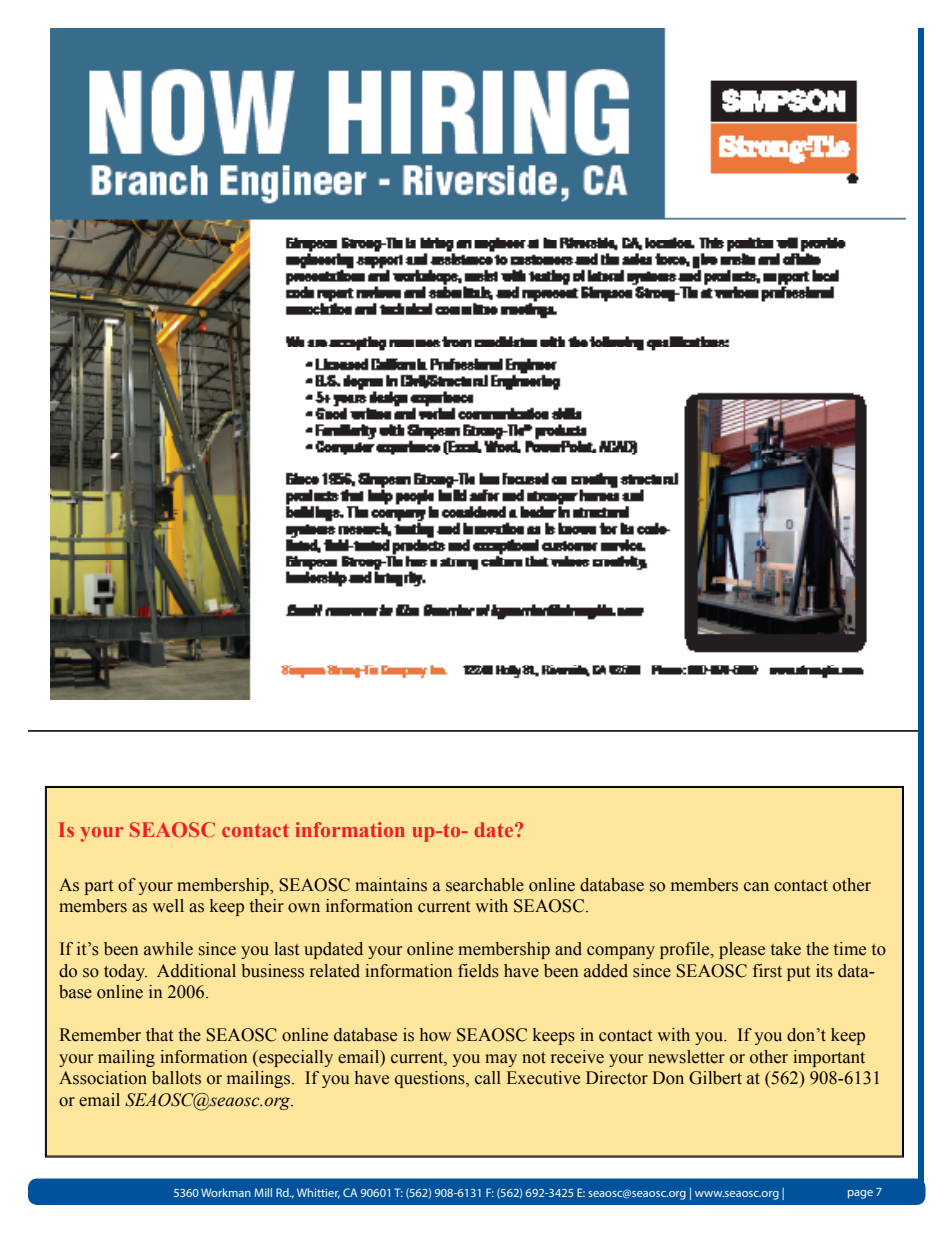 This image has height=1233, width=952. I want to click on important, so click(829, 1058).
